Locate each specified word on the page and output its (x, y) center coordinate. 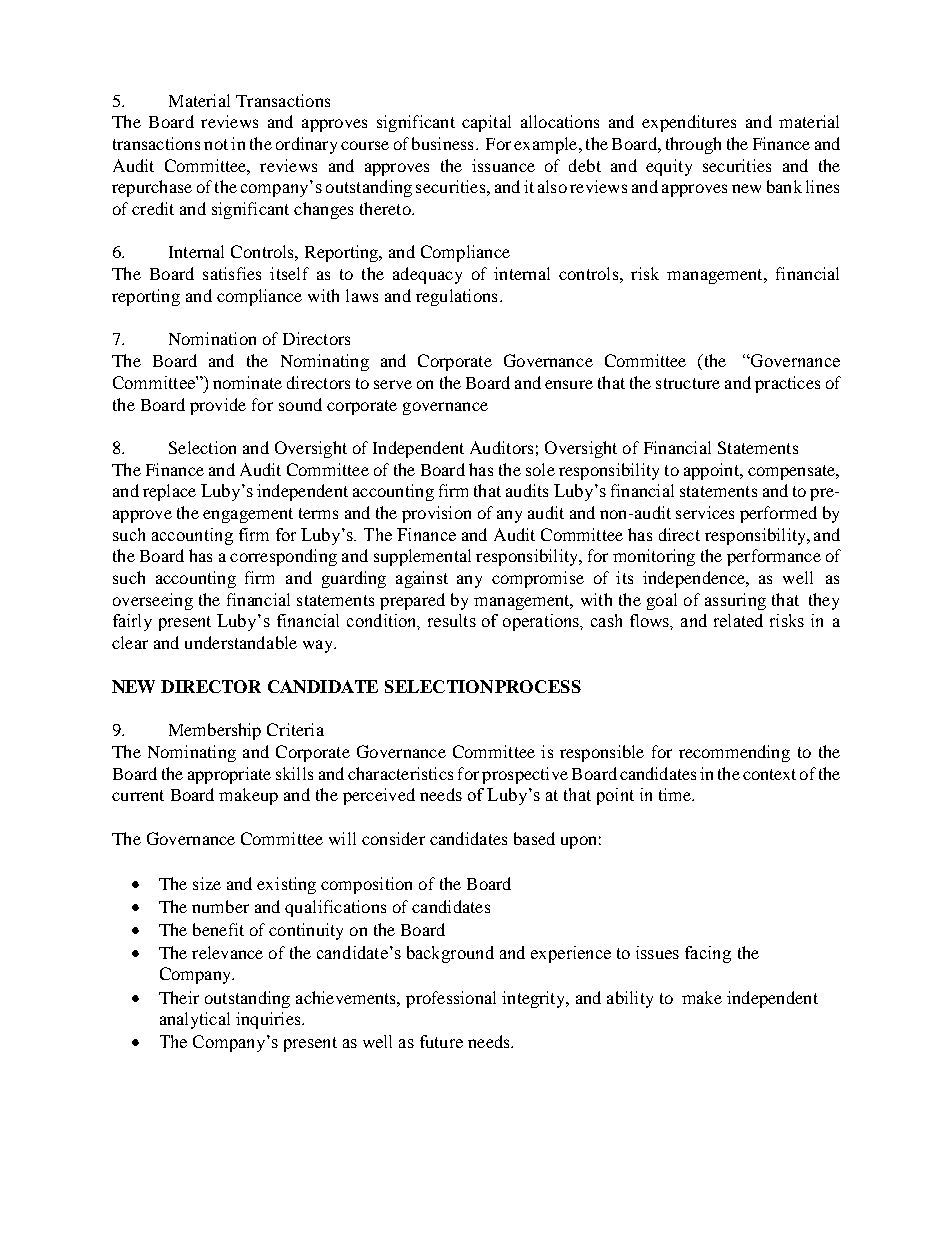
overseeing (153, 601)
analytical (195, 1020)
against (422, 579)
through (693, 145)
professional (451, 999)
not (216, 144)
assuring (735, 601)
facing (708, 954)
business (442, 143)
